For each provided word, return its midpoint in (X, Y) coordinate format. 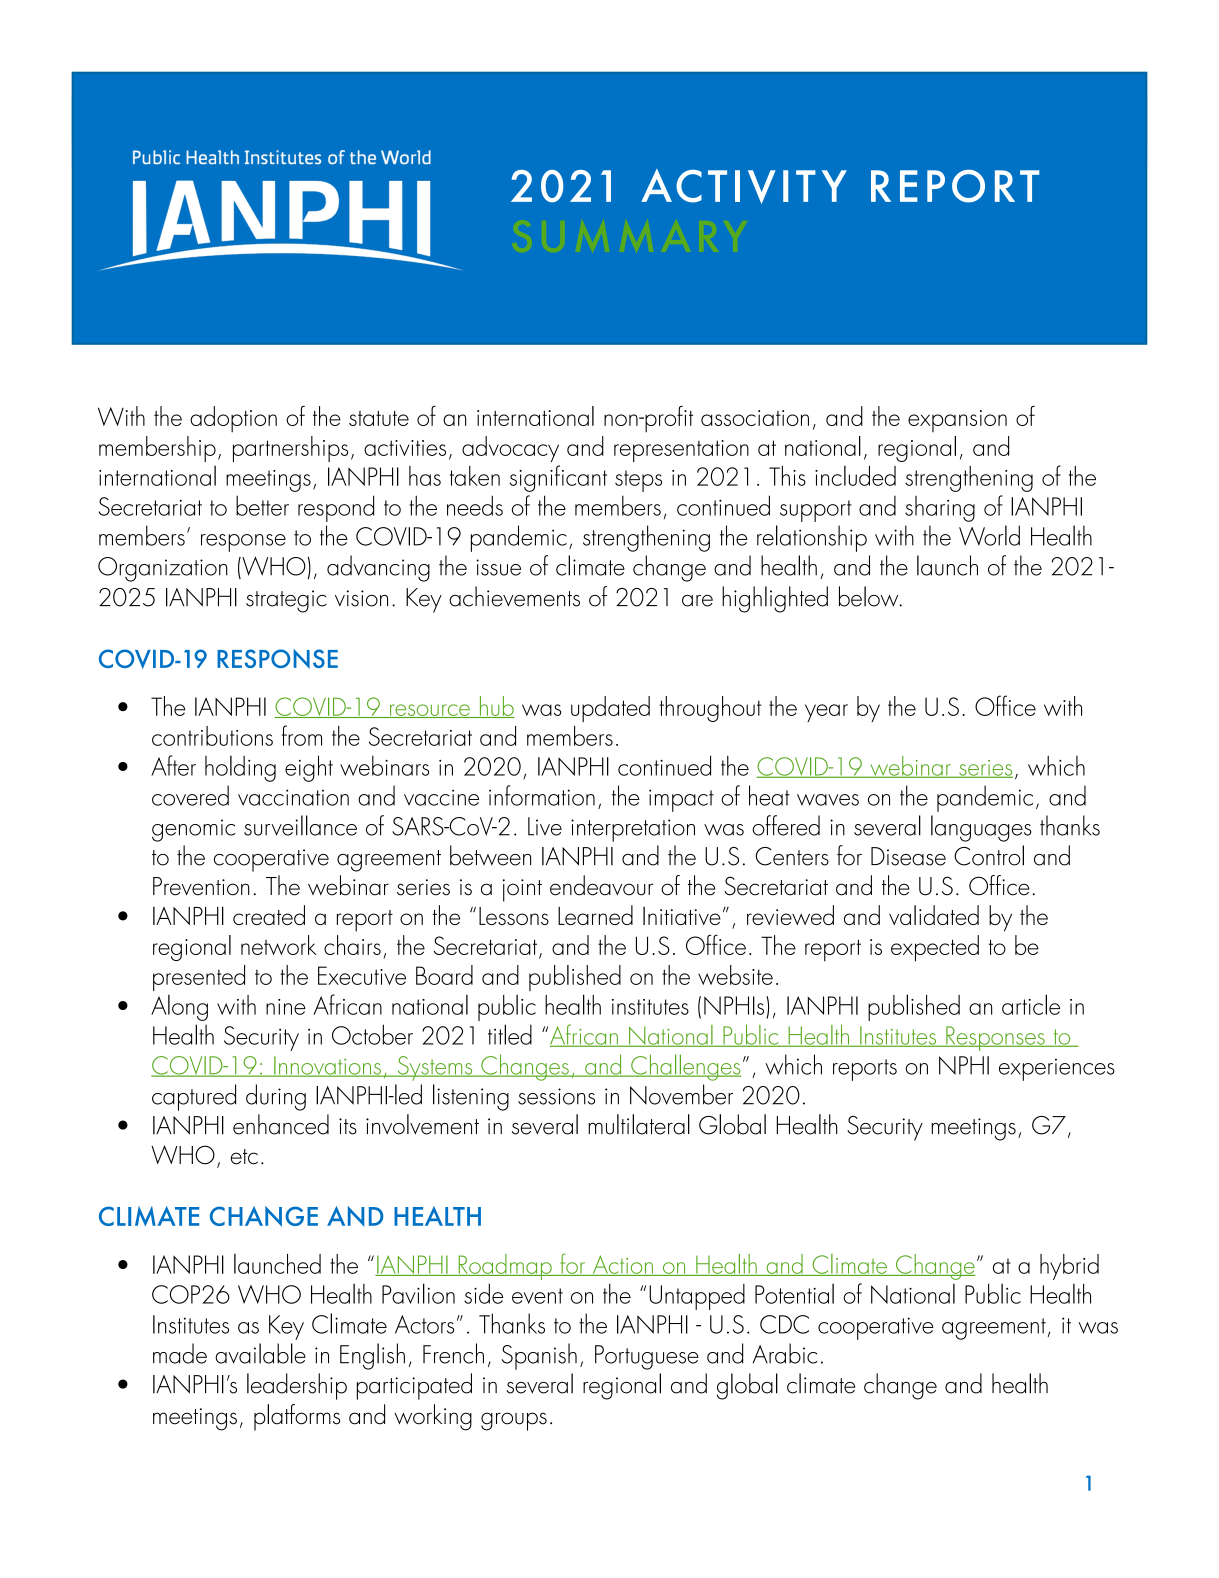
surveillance (300, 825)
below (870, 596)
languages (981, 828)
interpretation (633, 830)
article (1031, 1004)
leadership (297, 1386)
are (697, 601)
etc (244, 1157)
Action (622, 1265)
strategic (286, 601)
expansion (957, 421)
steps (638, 481)
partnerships (290, 449)
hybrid (1069, 1267)
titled (510, 1034)
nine (286, 1007)
